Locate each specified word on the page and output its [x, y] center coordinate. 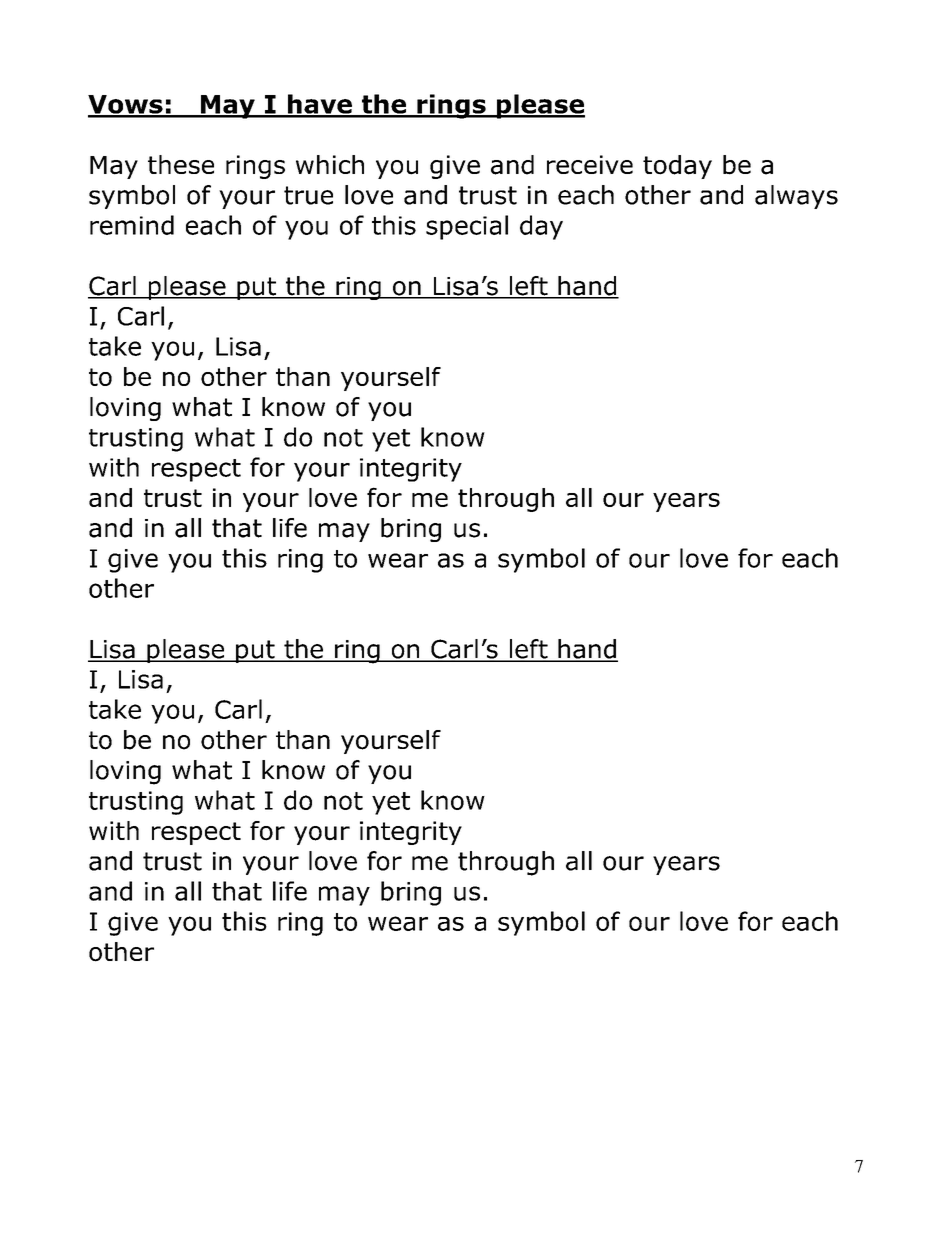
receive [590, 164]
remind [132, 225]
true [308, 195]
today [677, 167]
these [181, 164]
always [796, 197]
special [467, 227]
